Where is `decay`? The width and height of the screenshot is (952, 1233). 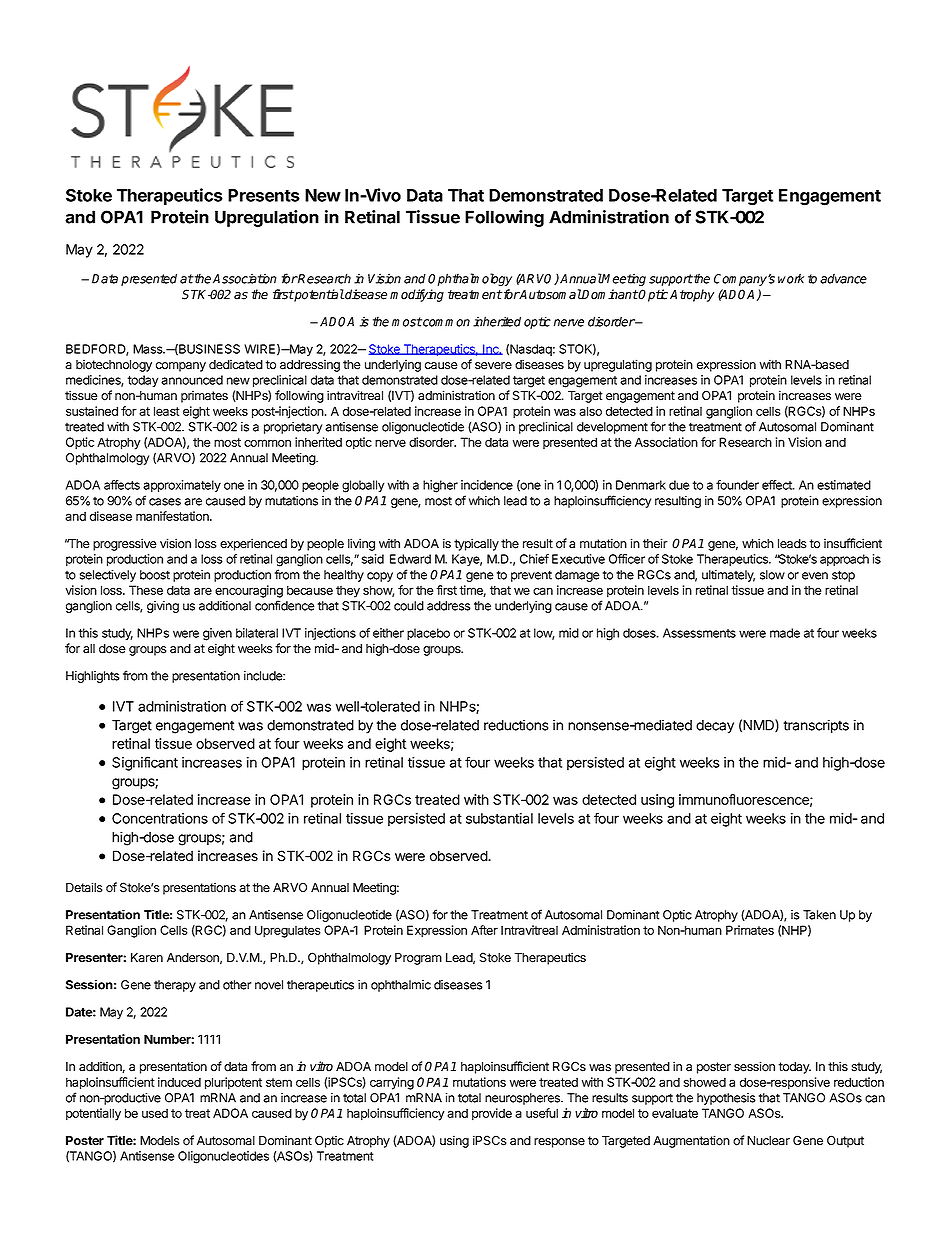 decay is located at coordinates (715, 727).
